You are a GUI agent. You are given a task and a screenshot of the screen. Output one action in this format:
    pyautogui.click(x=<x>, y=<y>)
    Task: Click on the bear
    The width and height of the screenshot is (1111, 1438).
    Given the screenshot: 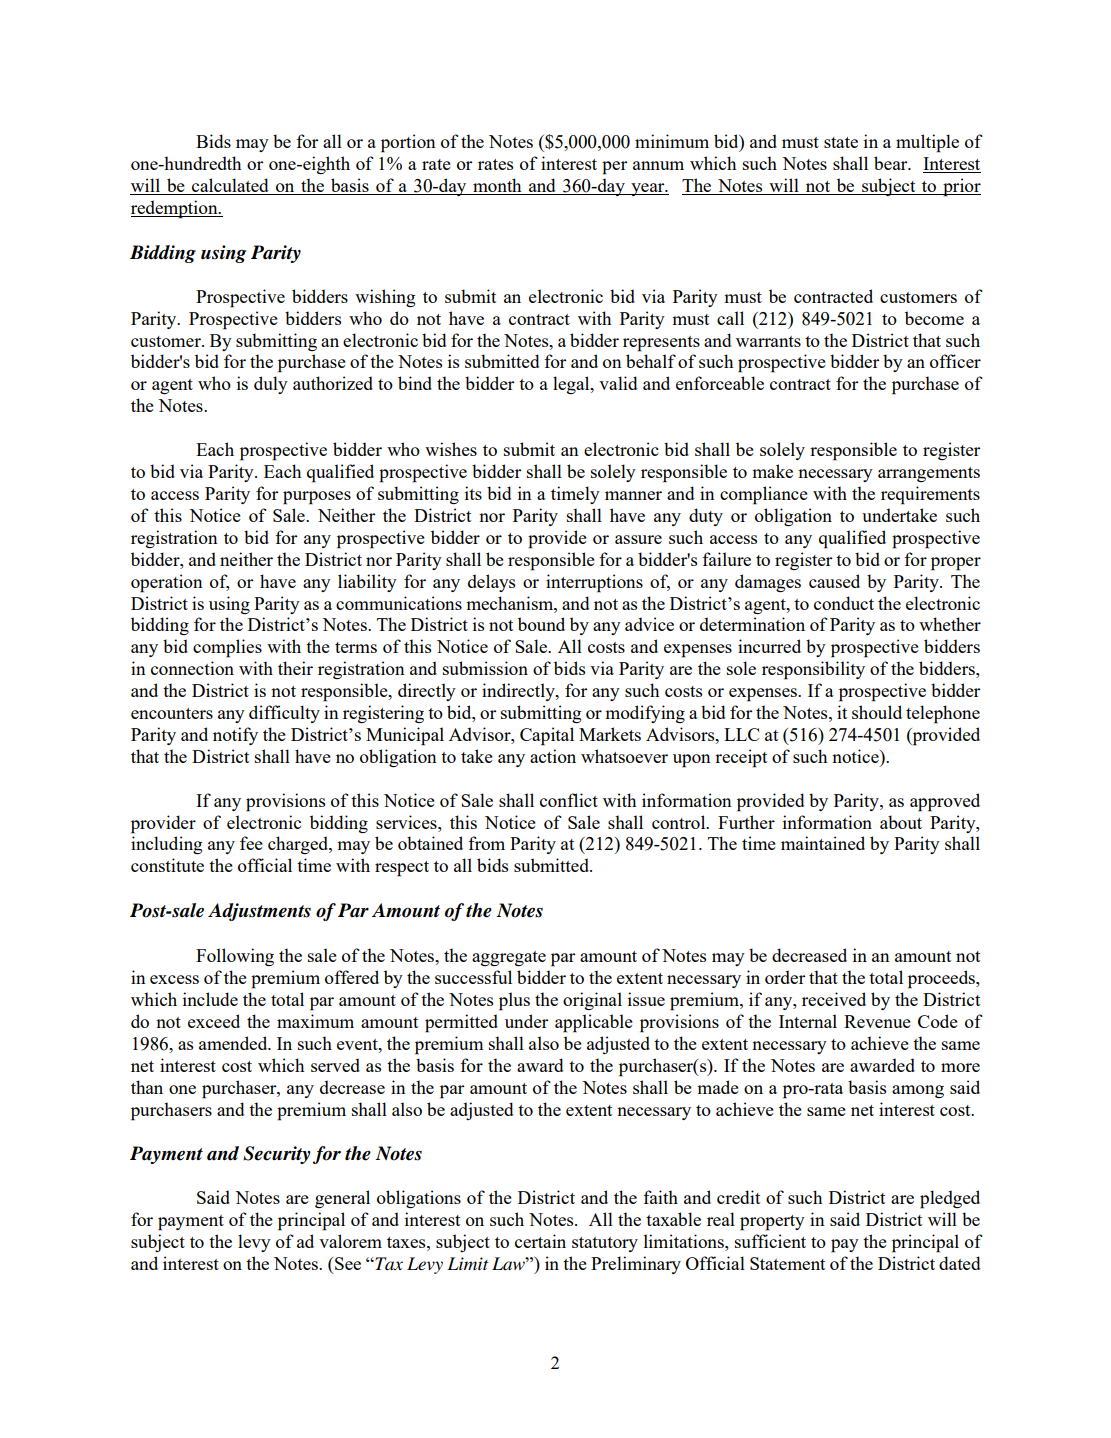 What is the action you would take?
    pyautogui.click(x=892, y=163)
